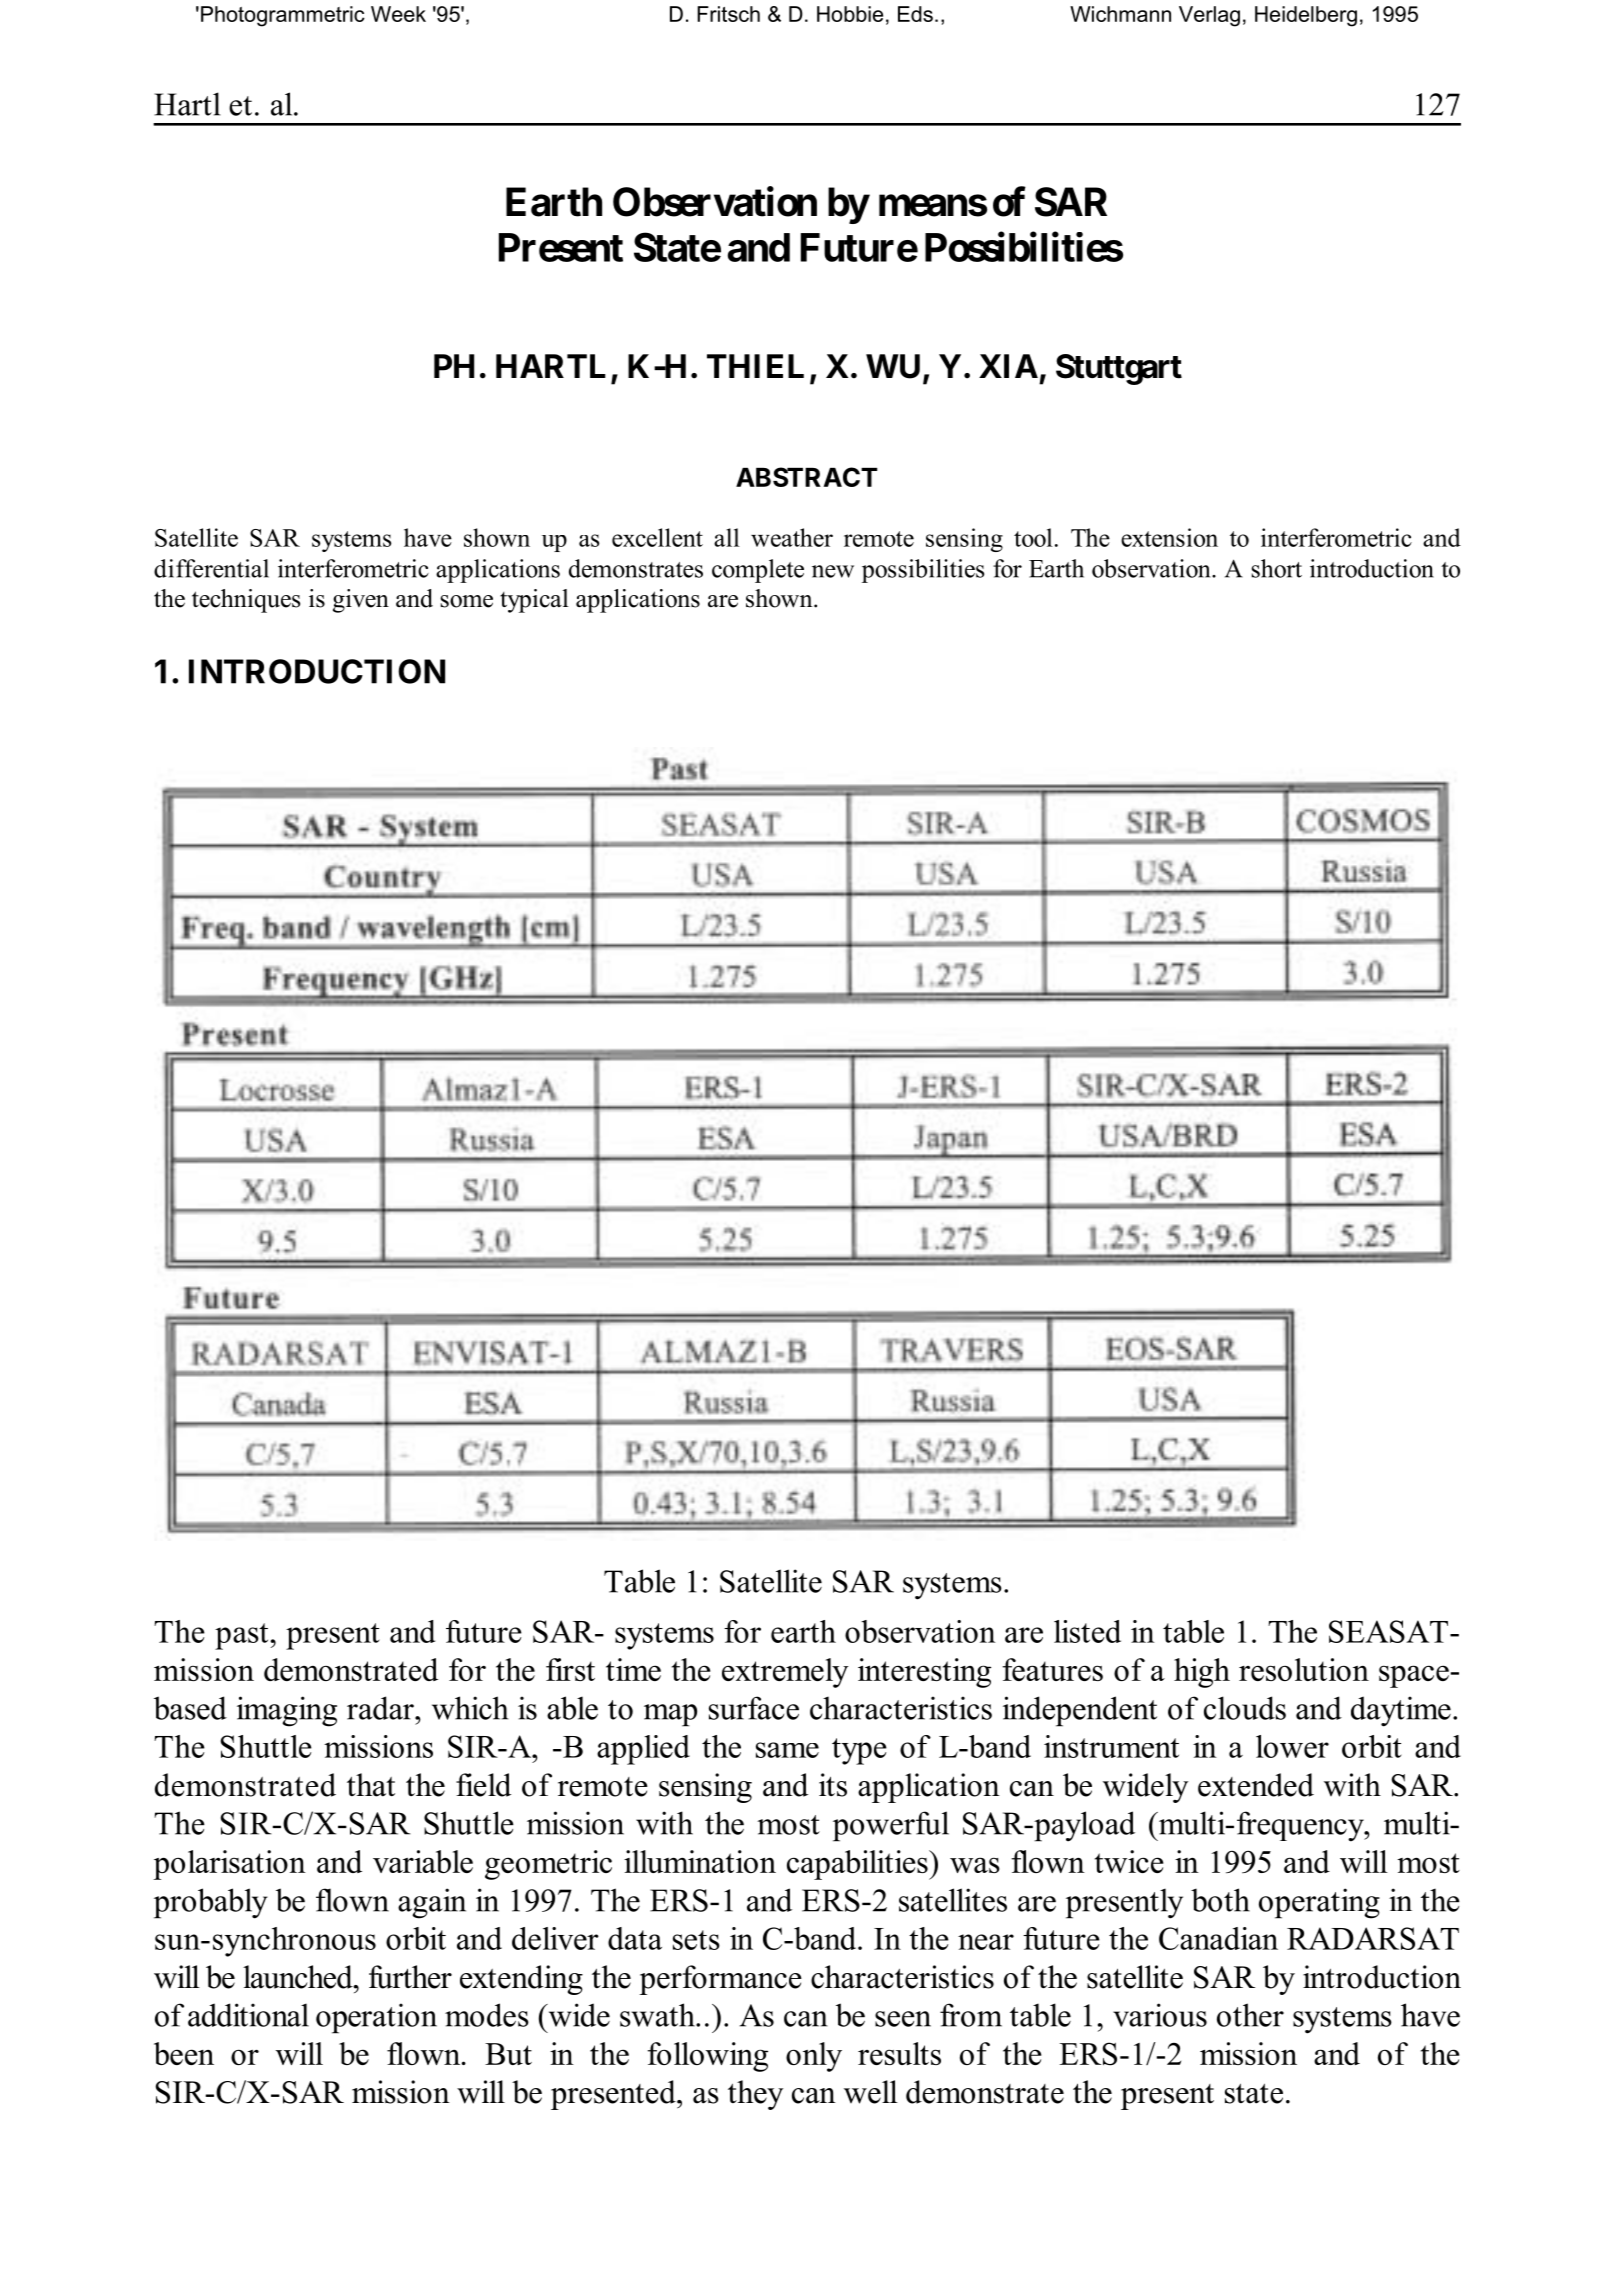  Describe the element at coordinates (1277, 568) in the page. I see `short` at that location.
